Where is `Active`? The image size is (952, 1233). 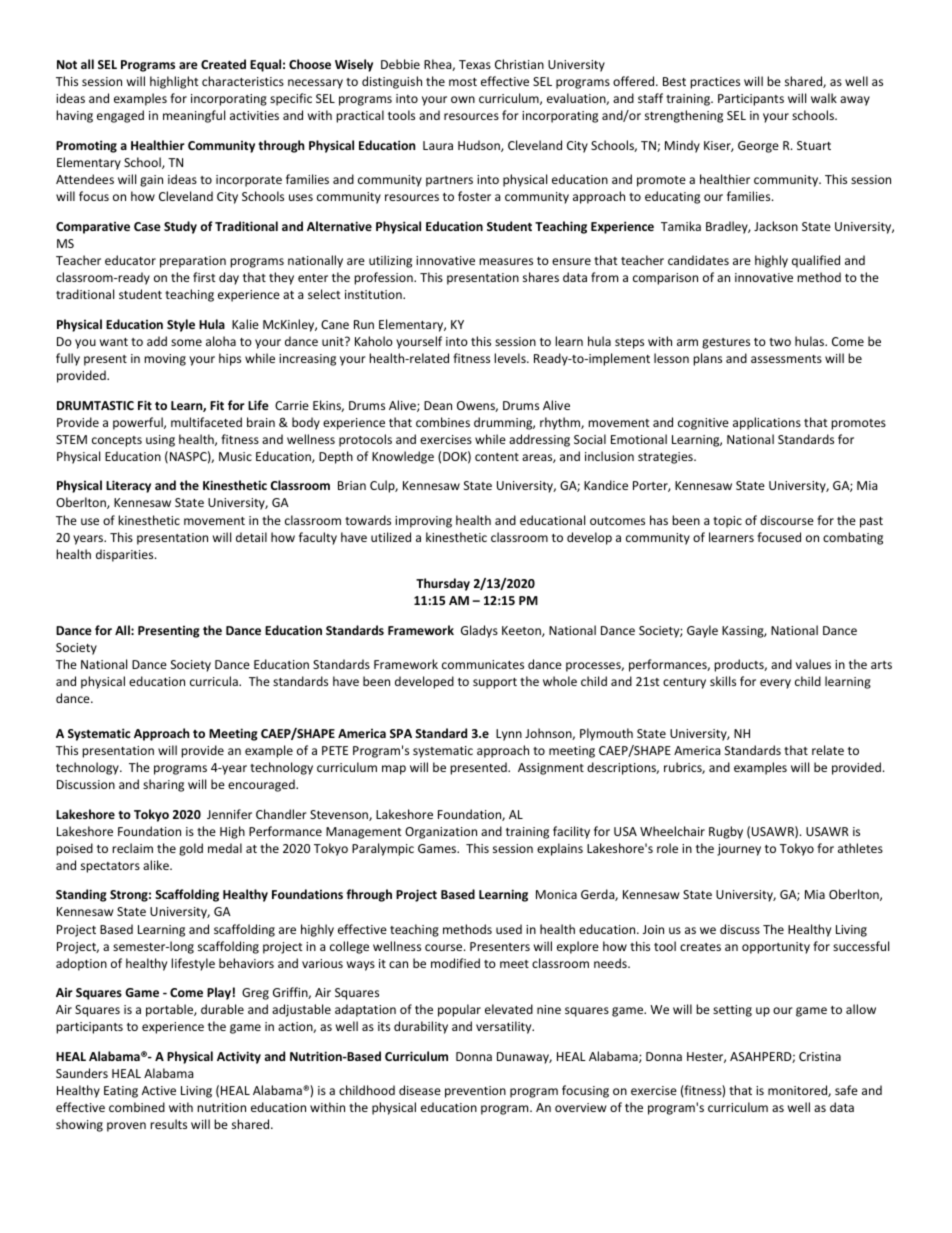 Active is located at coordinates (159, 1090).
